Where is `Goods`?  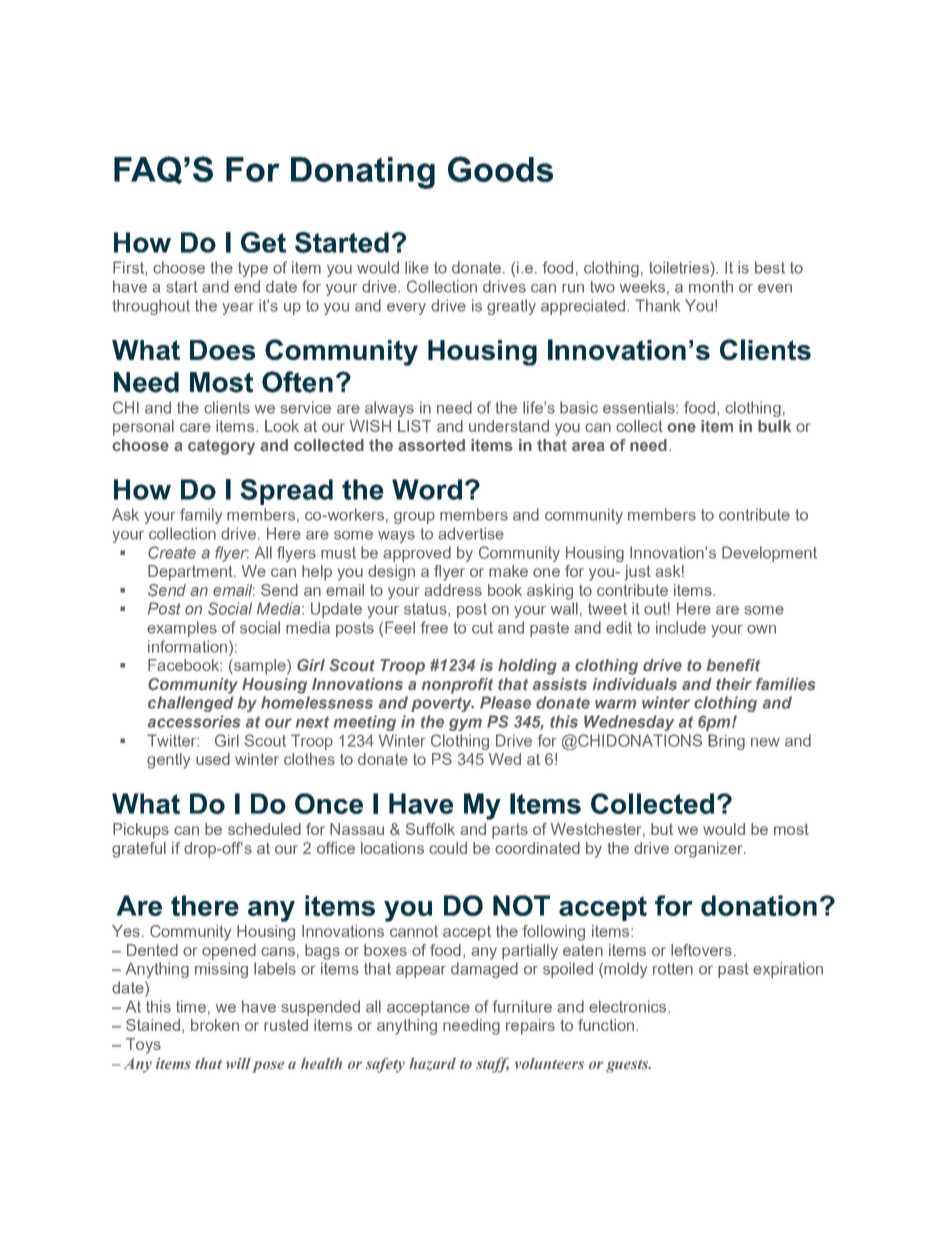 Goods is located at coordinates (500, 169).
